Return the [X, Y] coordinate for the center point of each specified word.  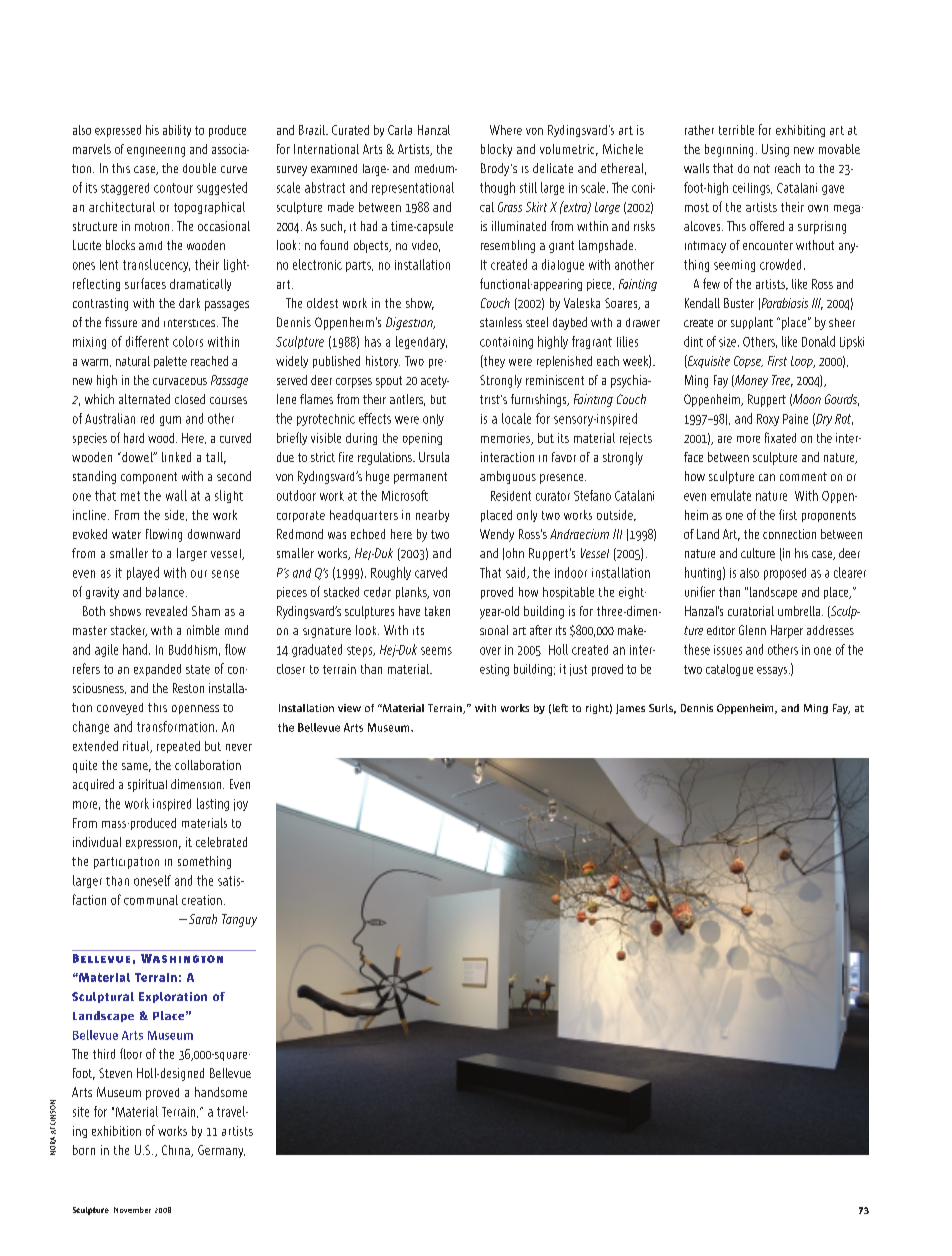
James [630, 709]
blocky [496, 150]
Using [775, 150]
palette [170, 362]
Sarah [203, 919]
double [199, 168]
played [143, 573]
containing [506, 343]
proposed [785, 574]
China [177, 1151]
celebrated [221, 842]
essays [773, 671]
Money [750, 381]
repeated [178, 747]
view [349, 708]
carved [431, 572]
